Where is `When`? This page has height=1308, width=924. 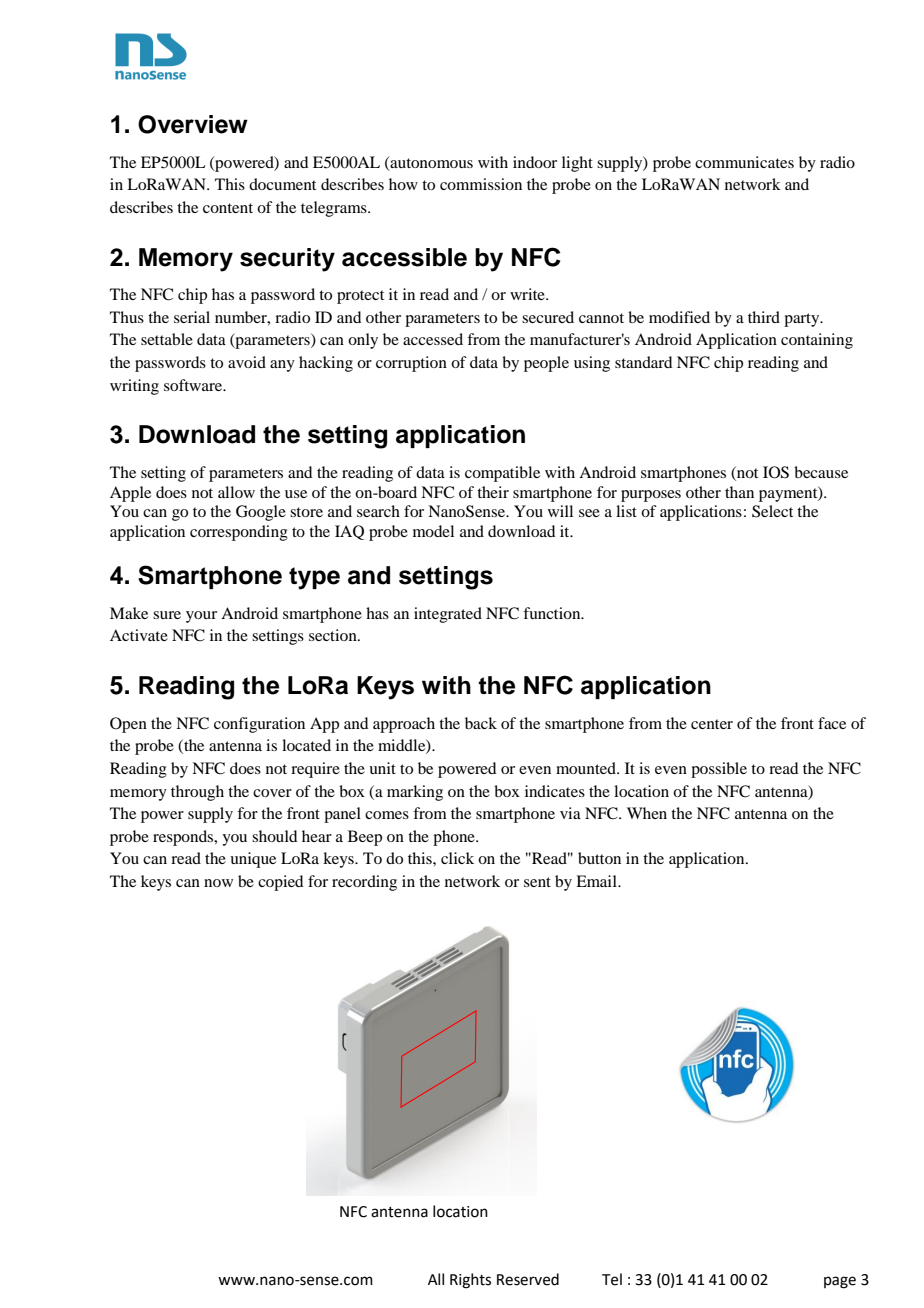 When is located at coordinates (647, 813).
